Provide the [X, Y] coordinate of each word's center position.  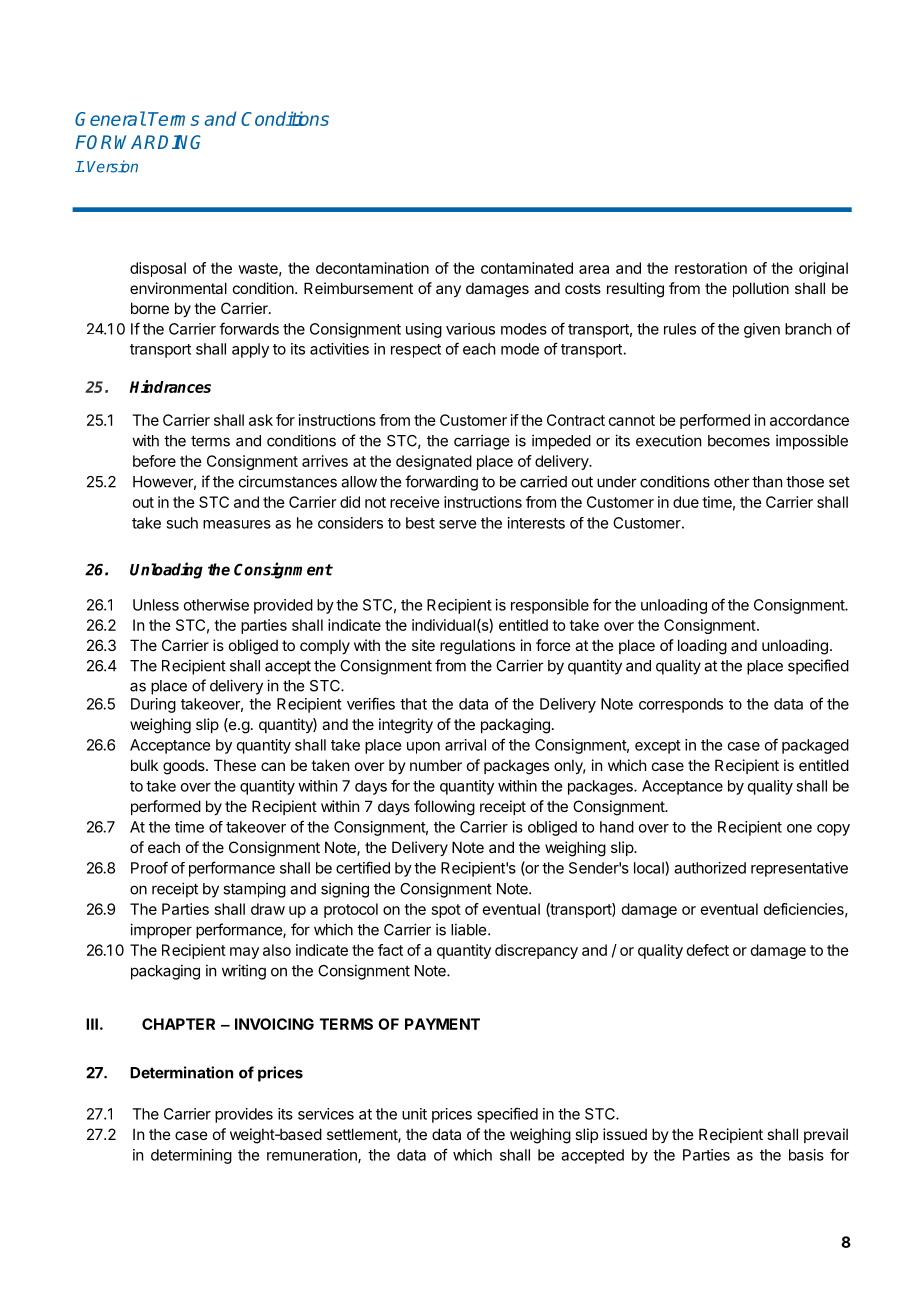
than [767, 482]
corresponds [681, 705]
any [448, 291]
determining [191, 1156]
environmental [178, 288]
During [153, 705]
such [182, 523]
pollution [761, 289]
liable [470, 929]
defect [708, 950]
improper [161, 931]
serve [457, 524]
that [413, 704]
